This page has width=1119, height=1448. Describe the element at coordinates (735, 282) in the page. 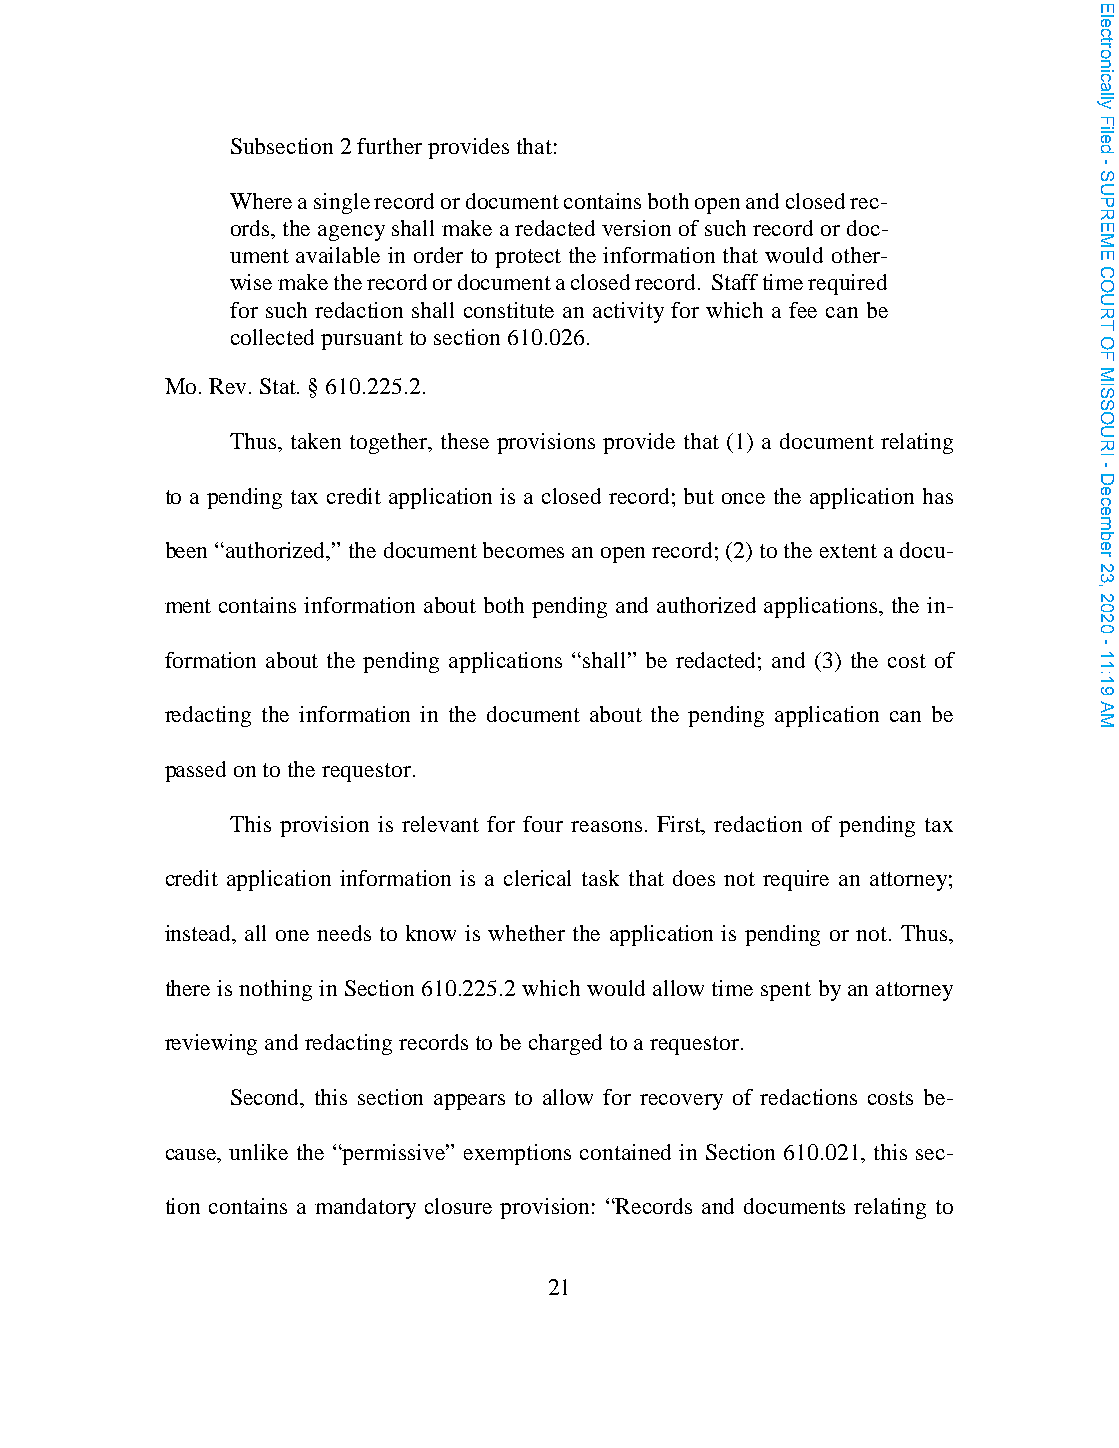

I see `Staff` at that location.
